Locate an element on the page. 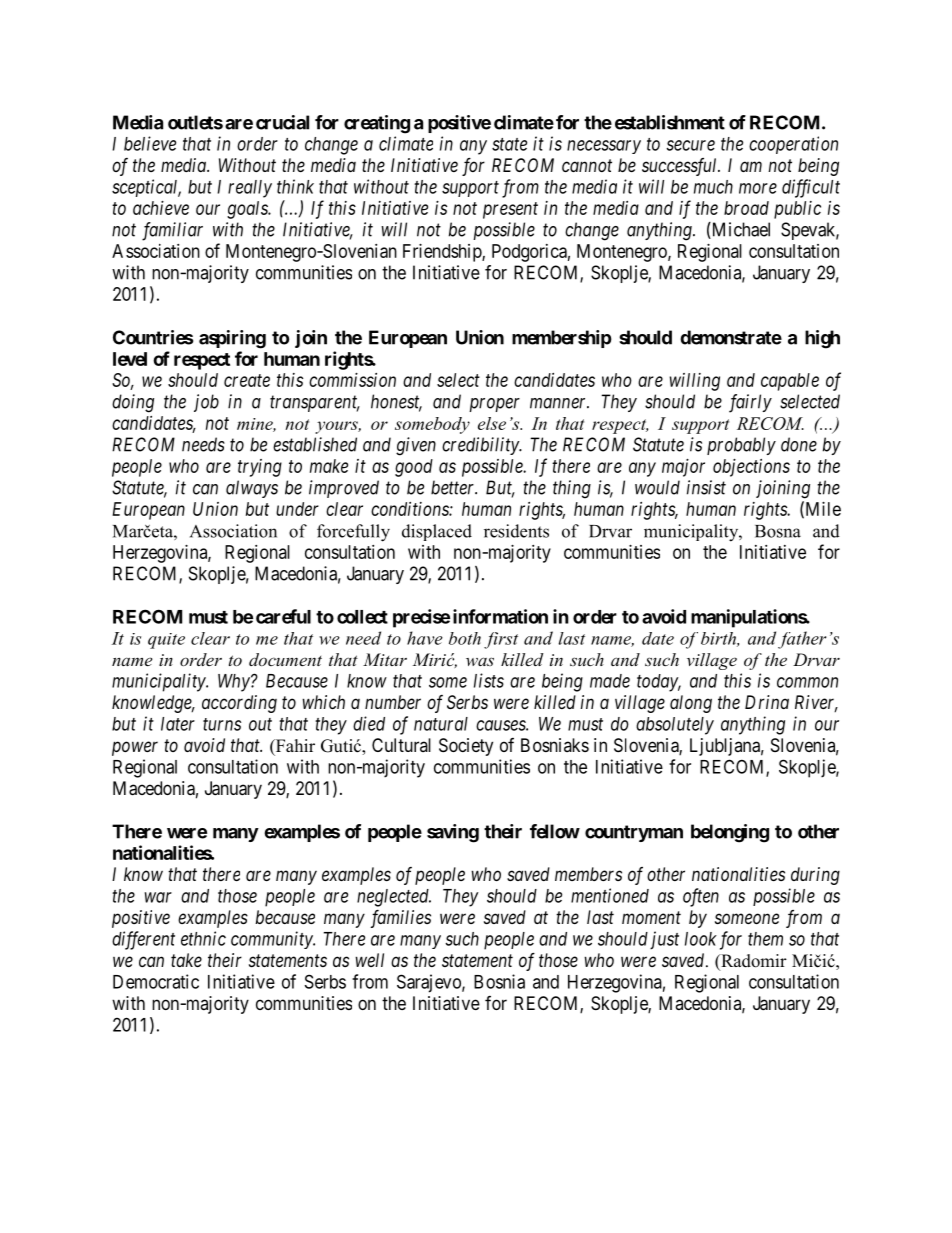 The width and height of the page is (952, 1233). proper is located at coordinates (494, 405).
